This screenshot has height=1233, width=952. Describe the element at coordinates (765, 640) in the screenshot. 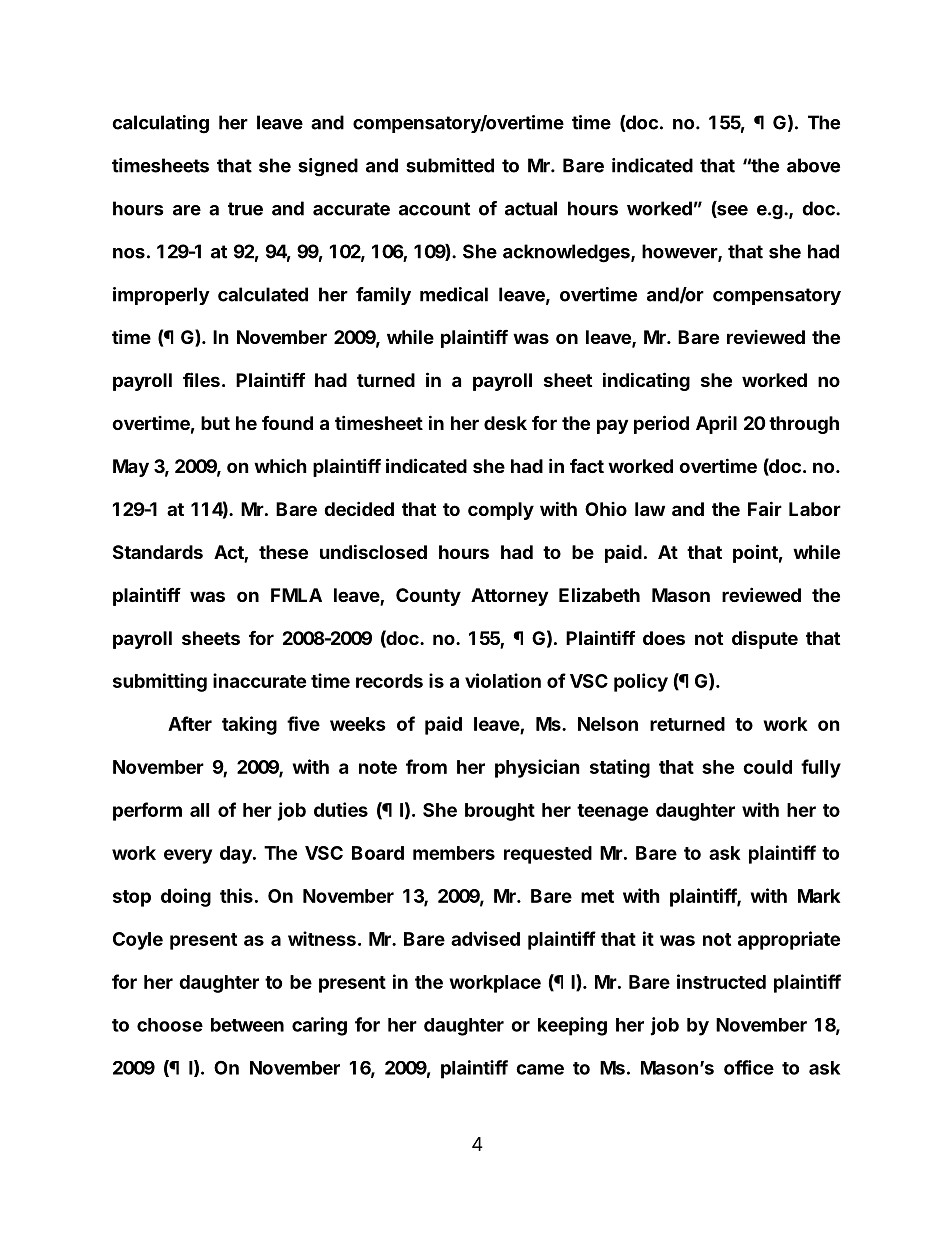

I see `dispute` at that location.
